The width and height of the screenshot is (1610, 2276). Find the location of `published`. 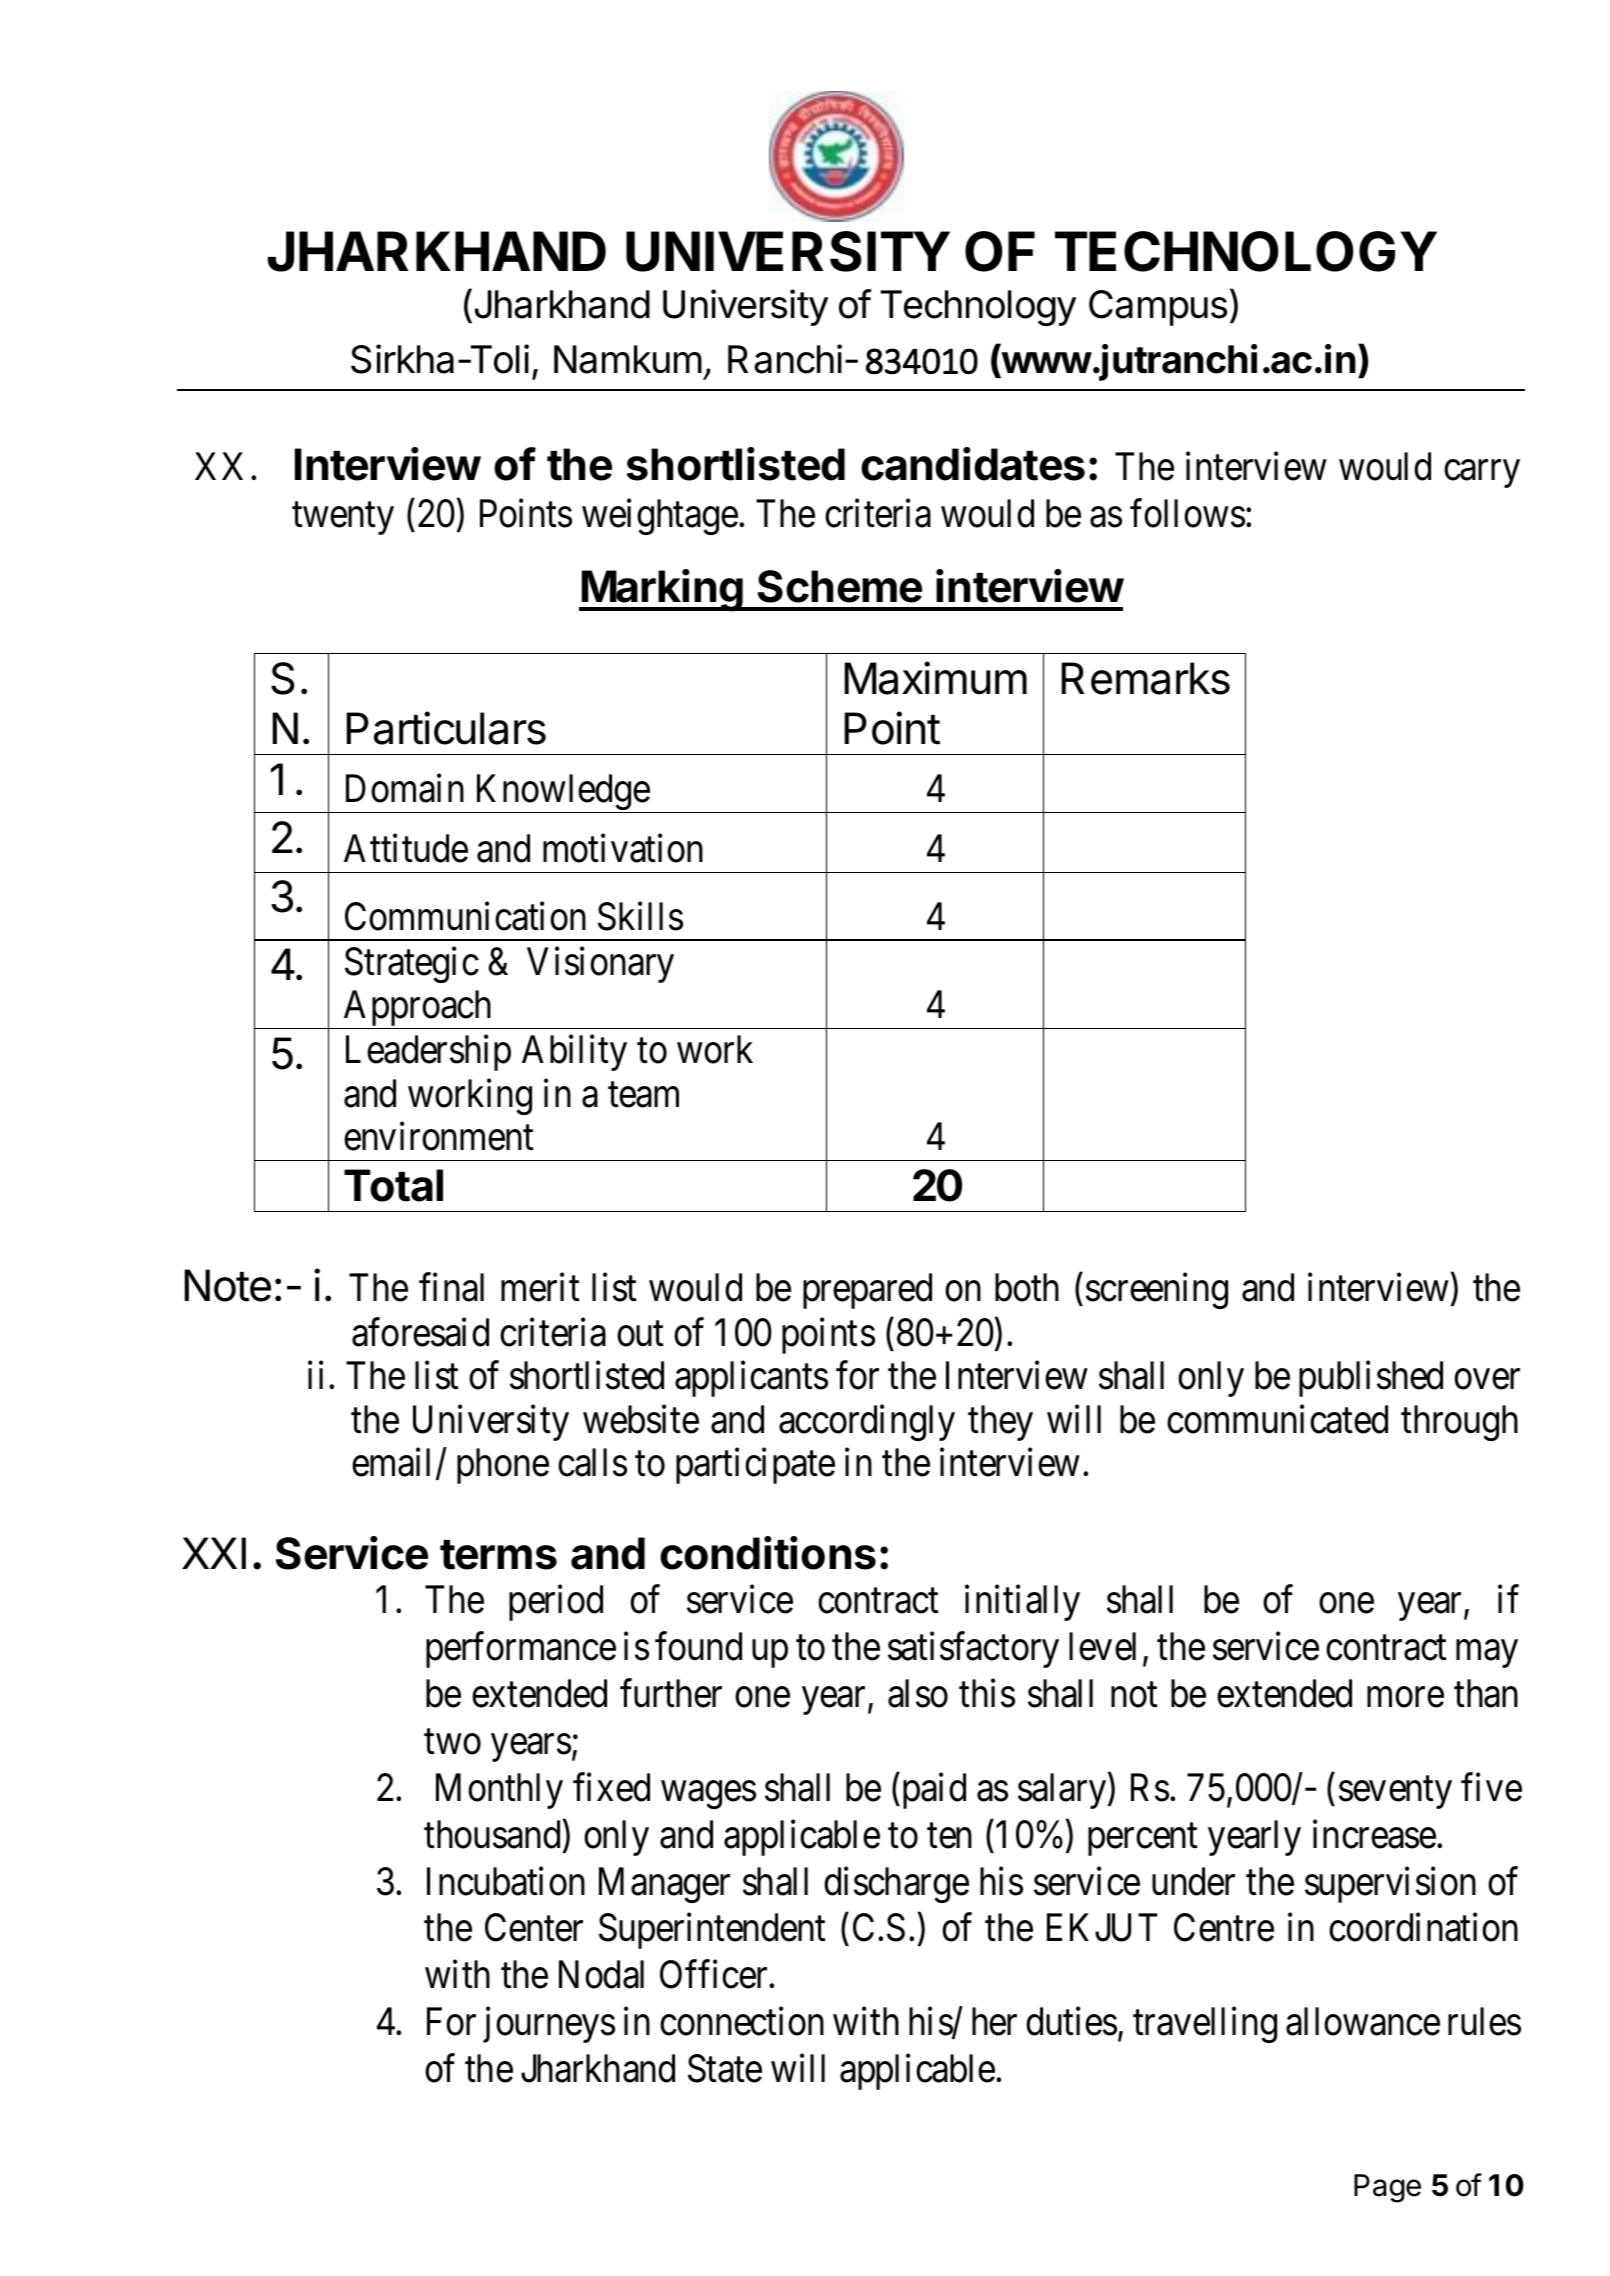

published is located at coordinates (1371, 1379).
